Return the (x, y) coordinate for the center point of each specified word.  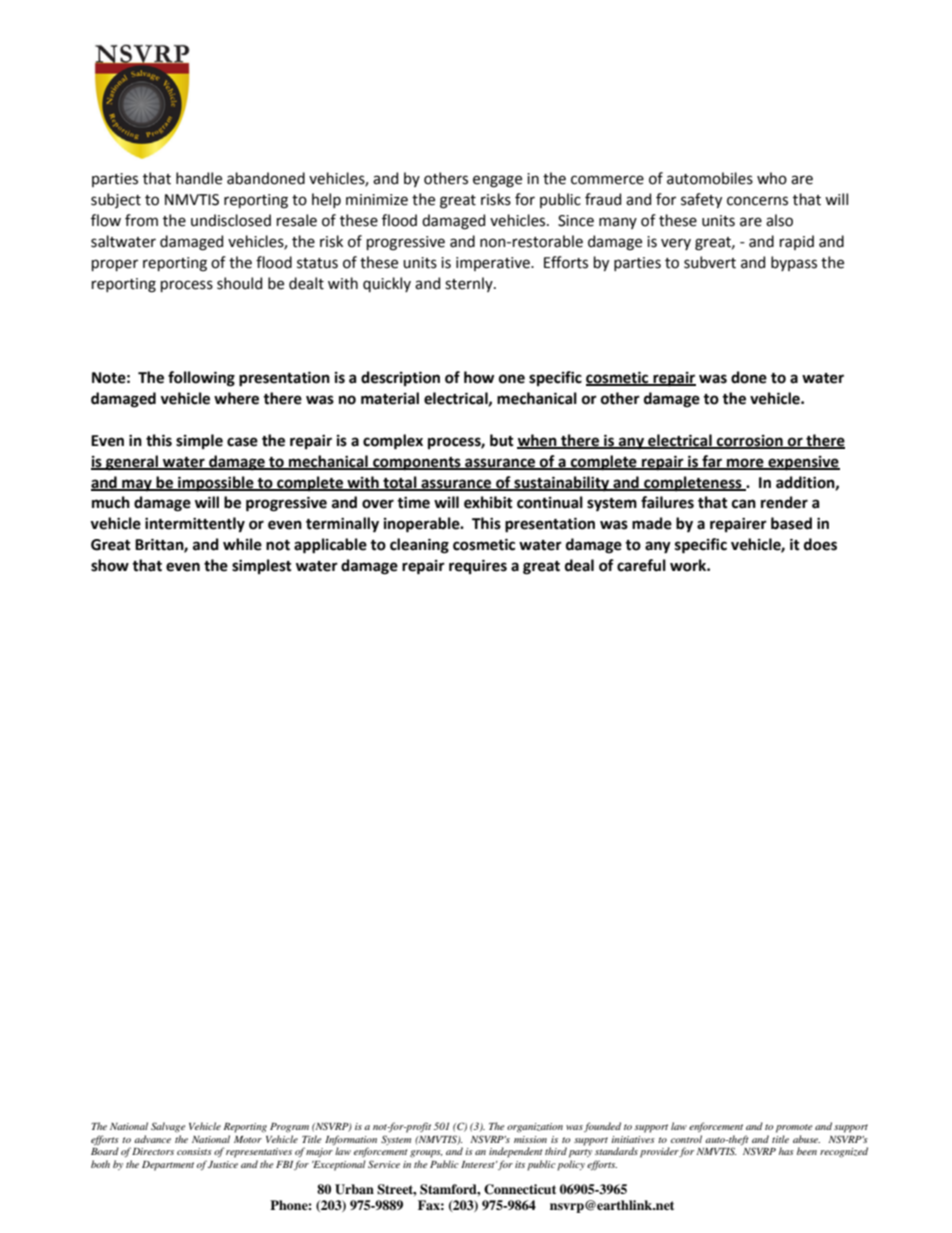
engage (497, 181)
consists (194, 1151)
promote (794, 1128)
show (110, 565)
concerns (757, 201)
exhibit (488, 502)
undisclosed (231, 220)
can (744, 504)
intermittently (195, 524)
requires (478, 566)
